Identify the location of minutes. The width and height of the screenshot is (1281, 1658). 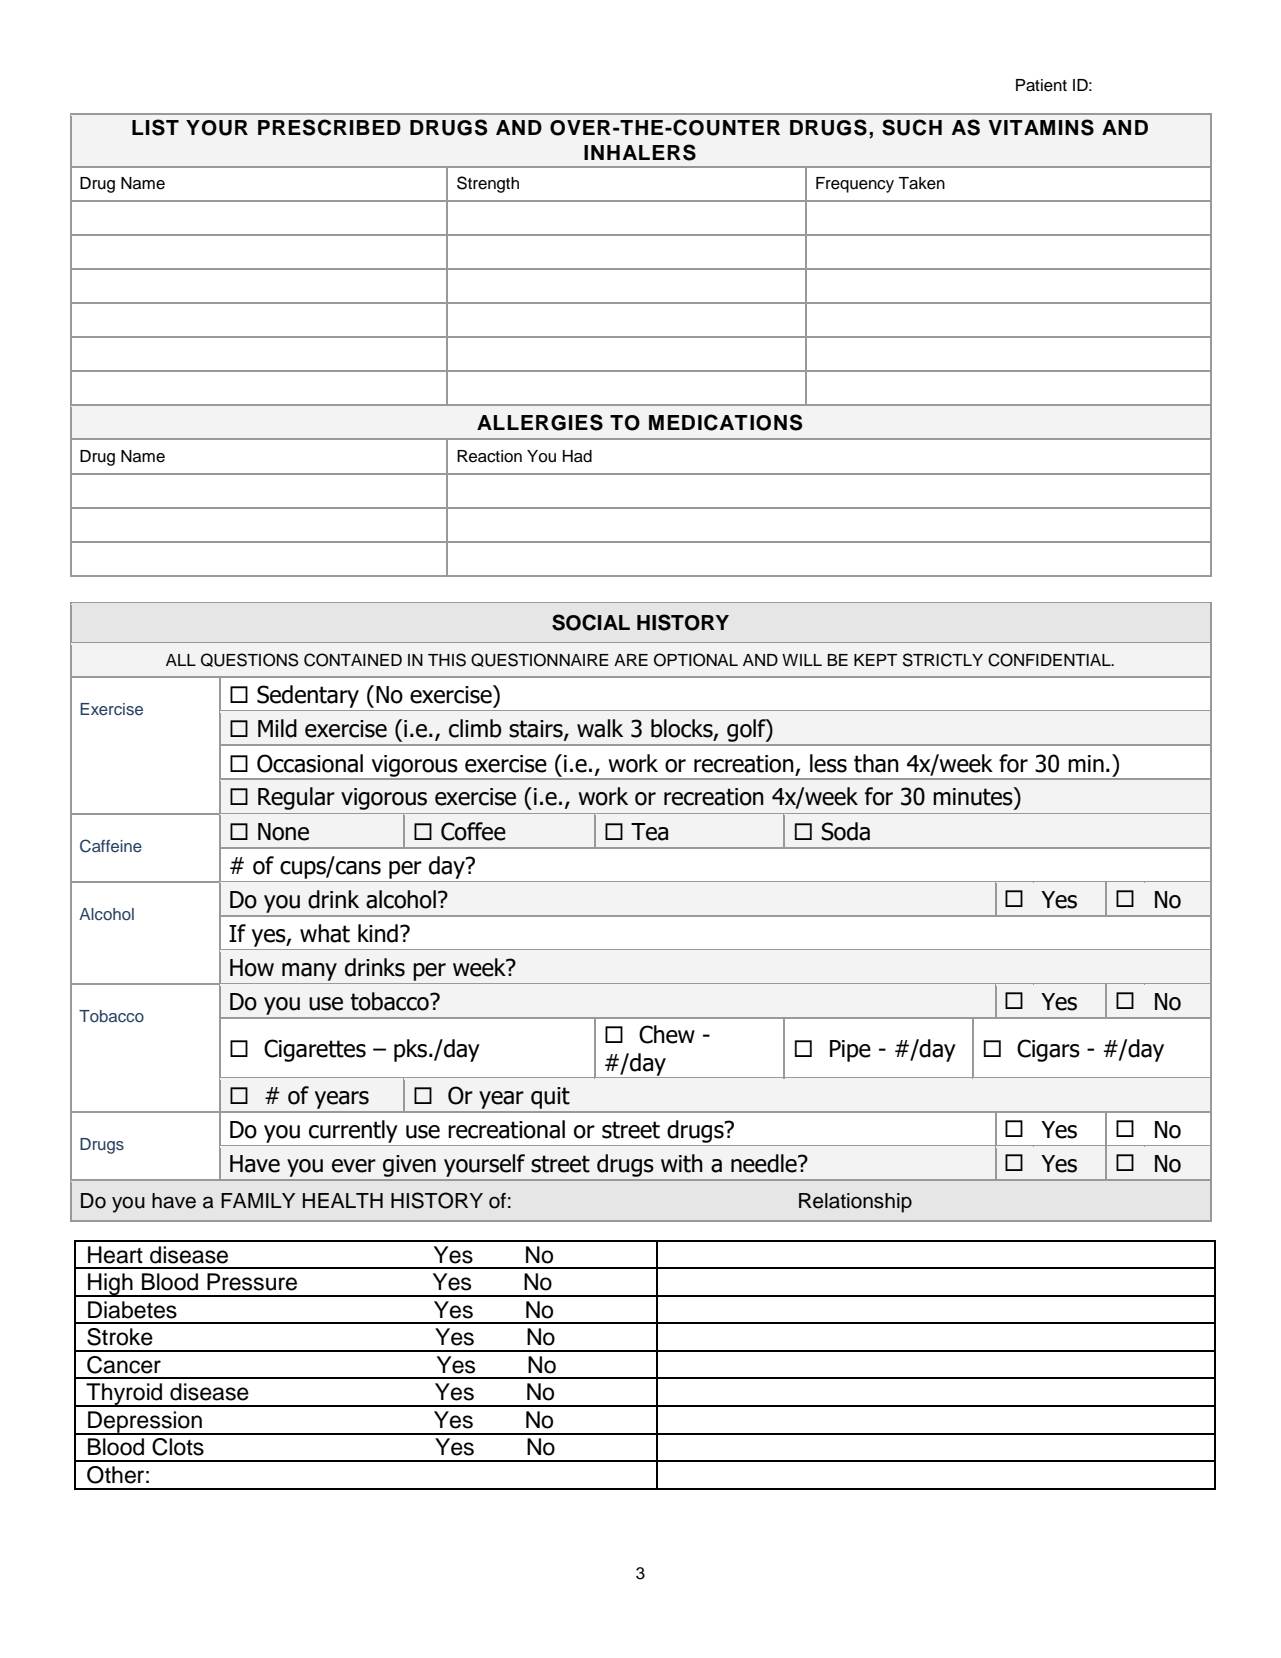
(974, 796).
